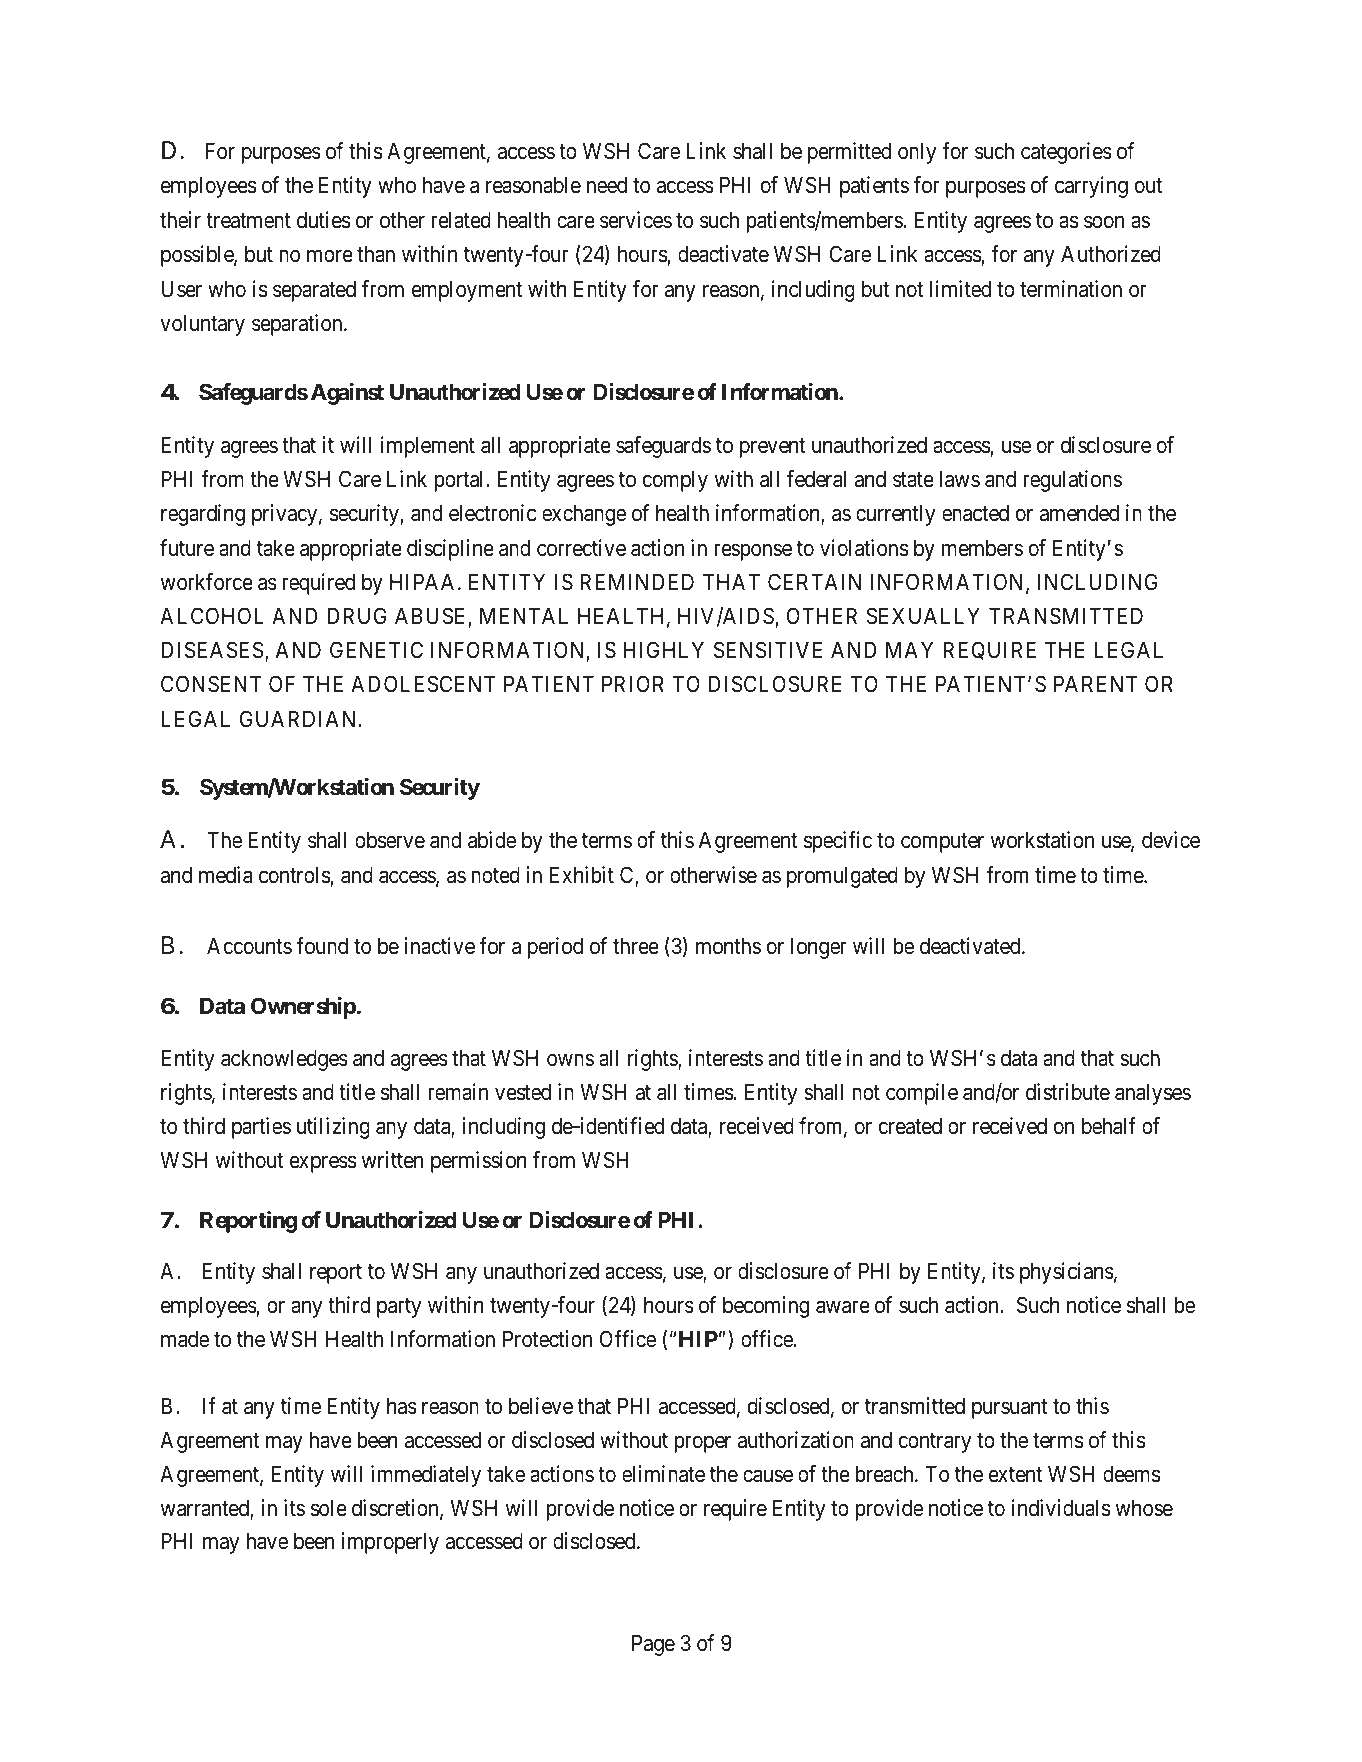 This document has height=1762, width=1362. Describe the element at coordinates (636, 220) in the document. I see `services` at that location.
